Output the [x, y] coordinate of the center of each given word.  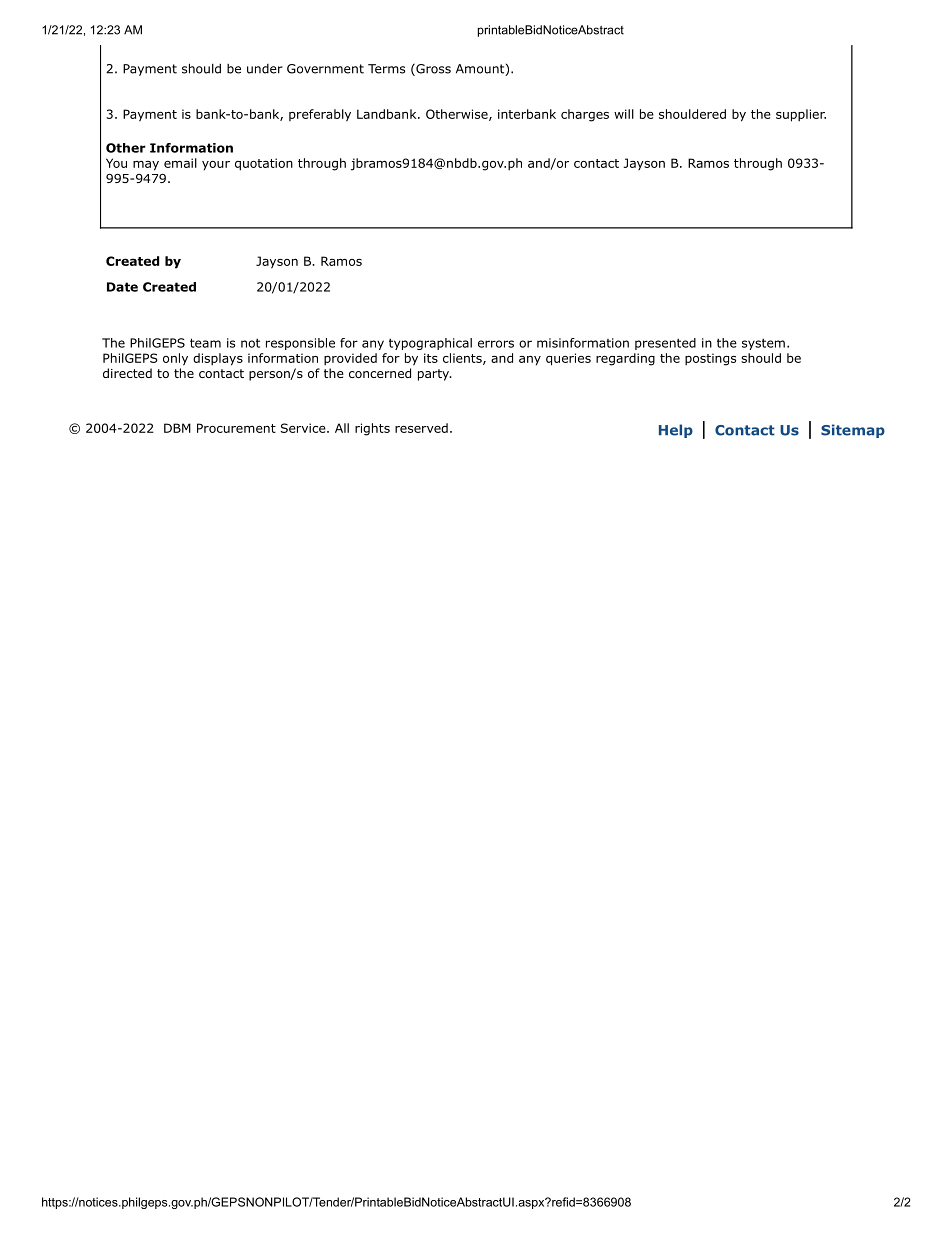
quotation [264, 164]
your [216, 166]
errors [496, 344]
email [180, 163]
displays [218, 359]
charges [585, 115]
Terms [386, 69]
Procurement [236, 428]
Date [122, 287]
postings [710, 359]
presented [665, 344]
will [624, 114]
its [431, 358]
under [265, 69]
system [763, 344]
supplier [801, 115]
